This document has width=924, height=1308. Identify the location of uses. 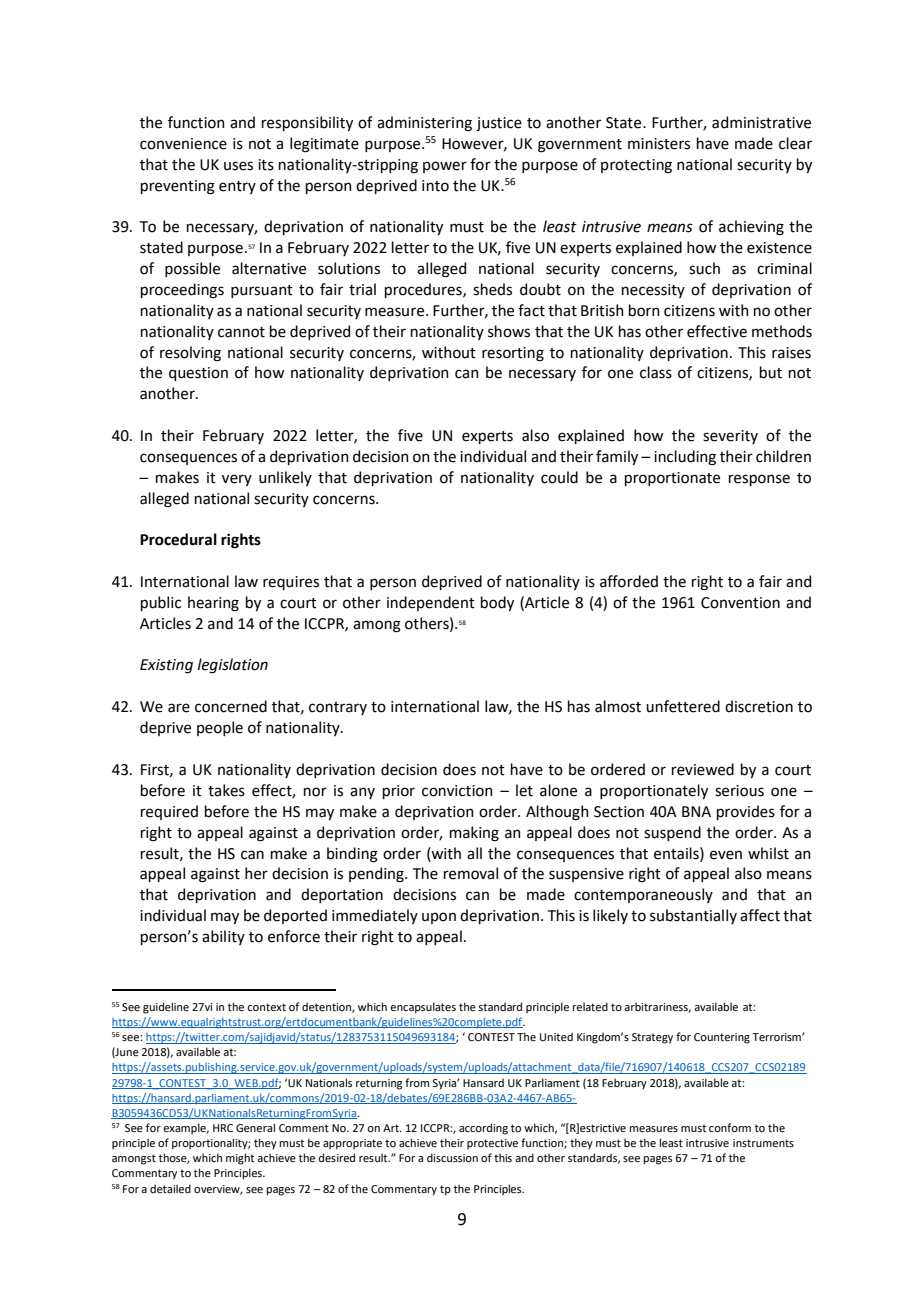
(238, 166).
